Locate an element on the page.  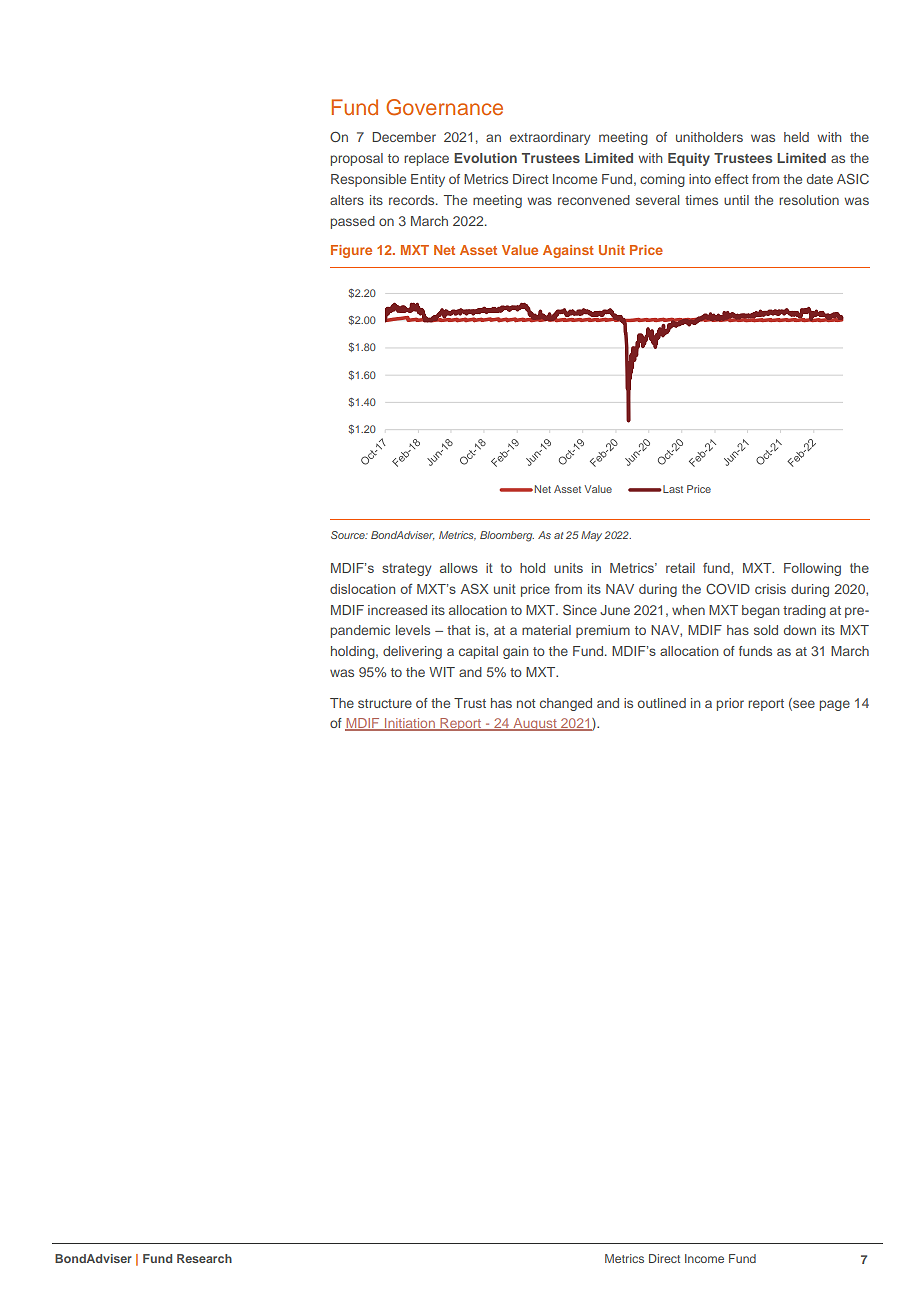
Following is located at coordinates (812, 569).
